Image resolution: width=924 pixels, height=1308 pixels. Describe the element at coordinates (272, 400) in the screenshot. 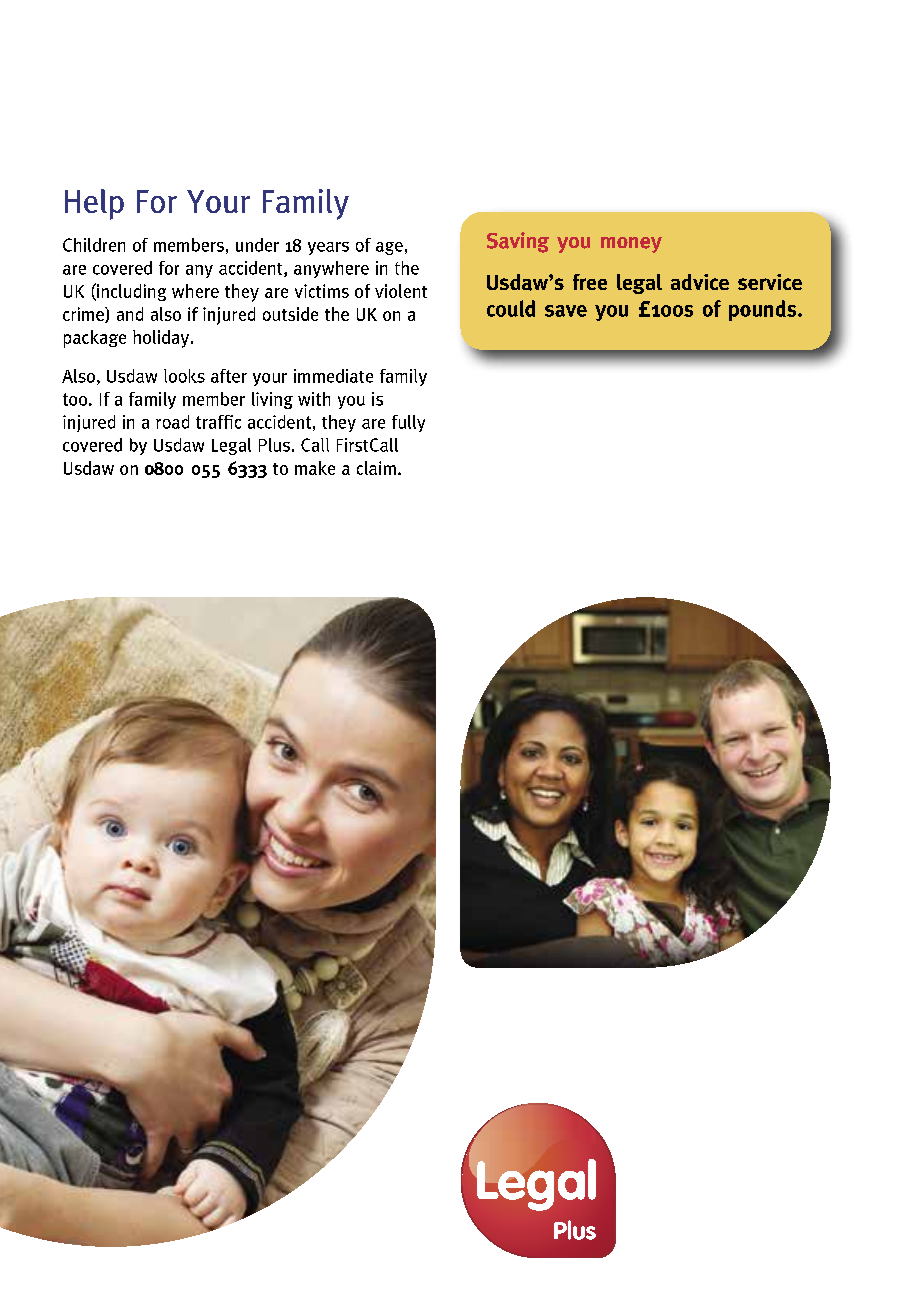

I see `living` at that location.
